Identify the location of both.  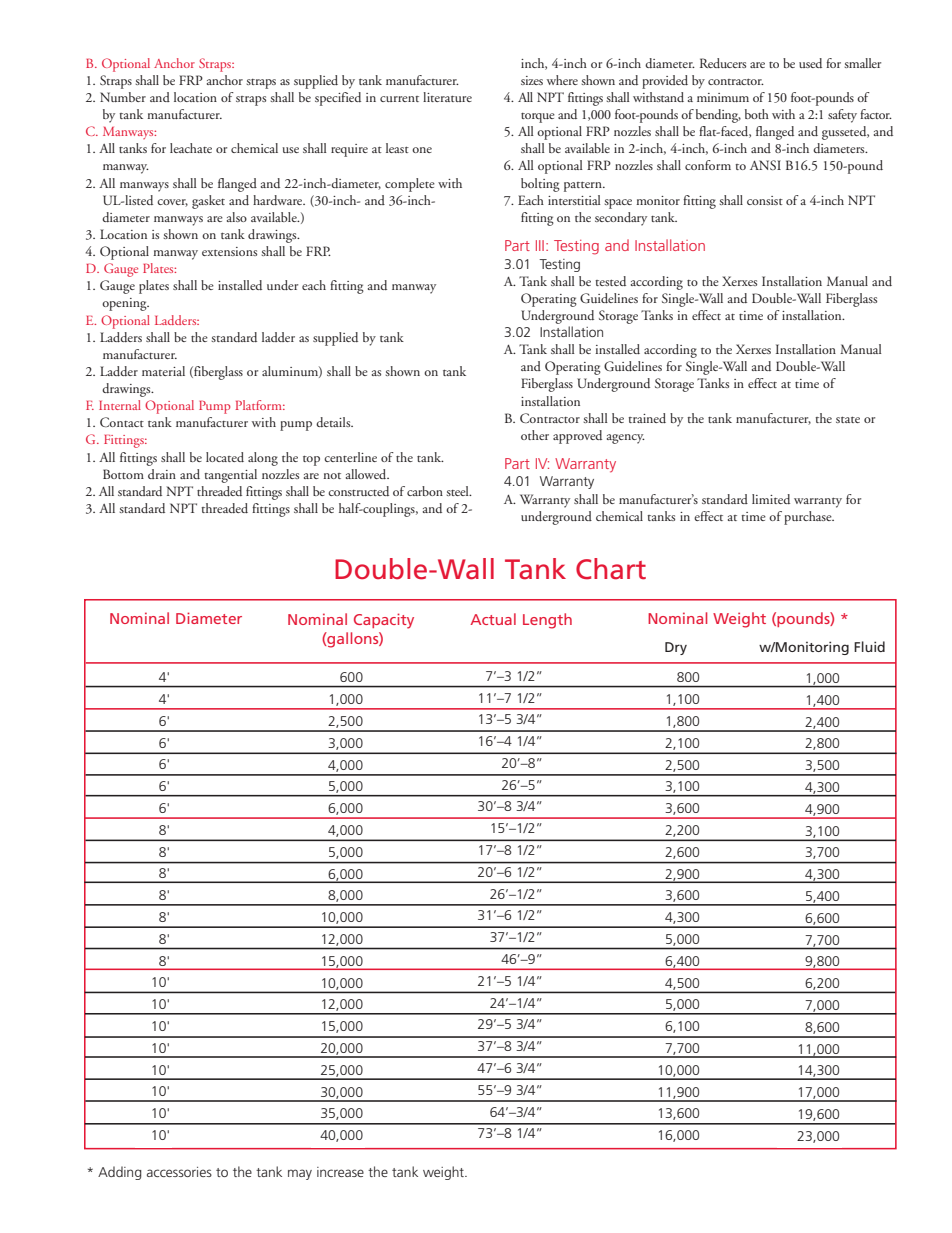
(757, 114).
